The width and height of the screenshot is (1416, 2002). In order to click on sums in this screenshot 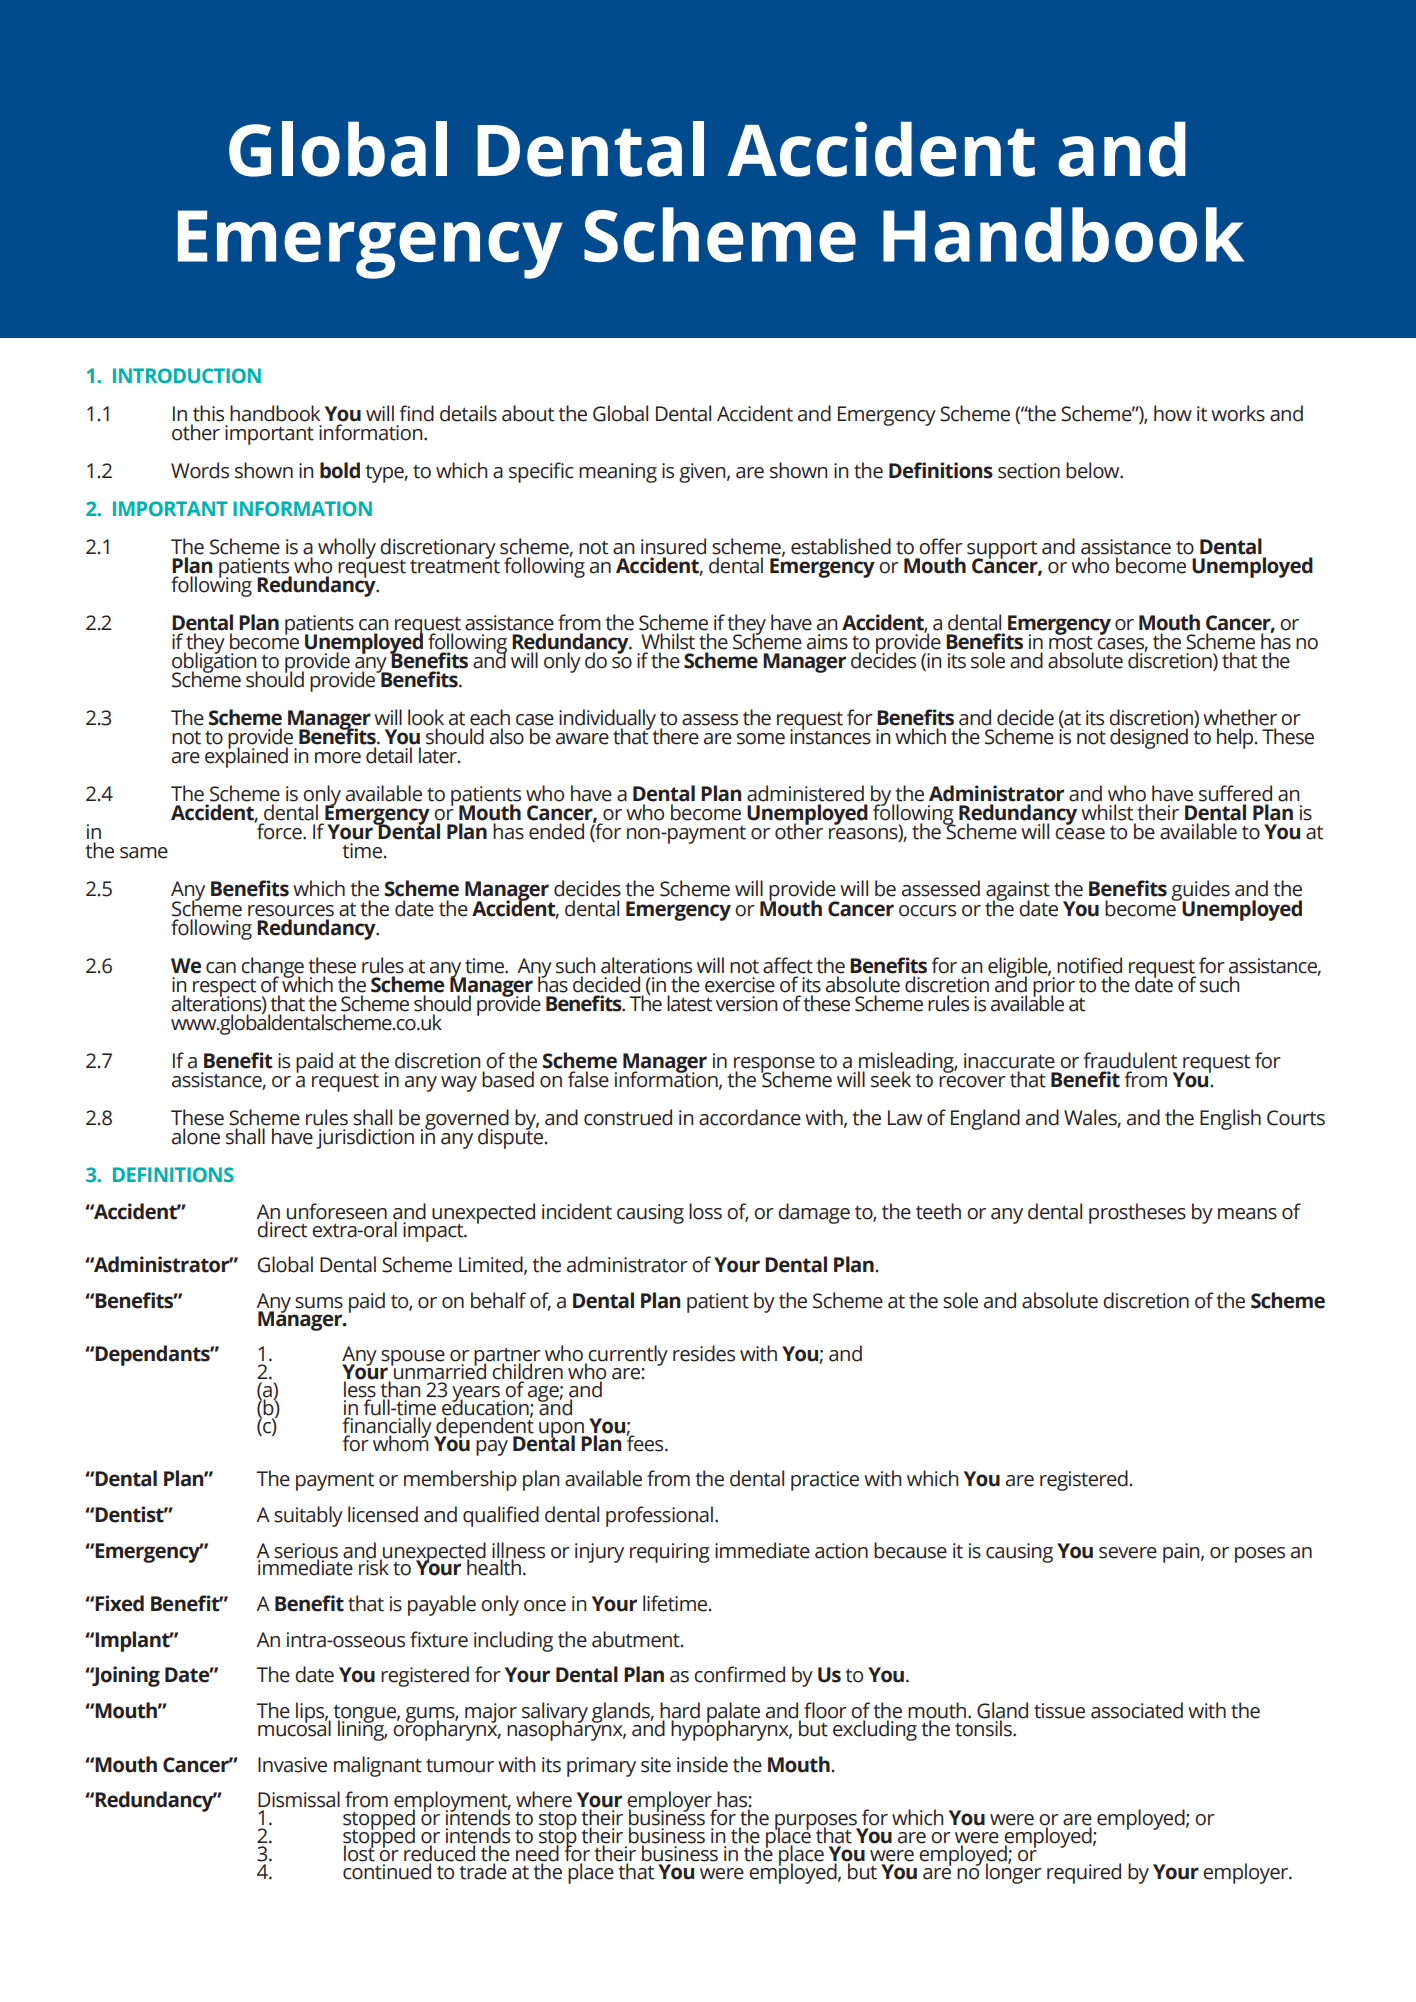, I will do `click(319, 1303)`.
